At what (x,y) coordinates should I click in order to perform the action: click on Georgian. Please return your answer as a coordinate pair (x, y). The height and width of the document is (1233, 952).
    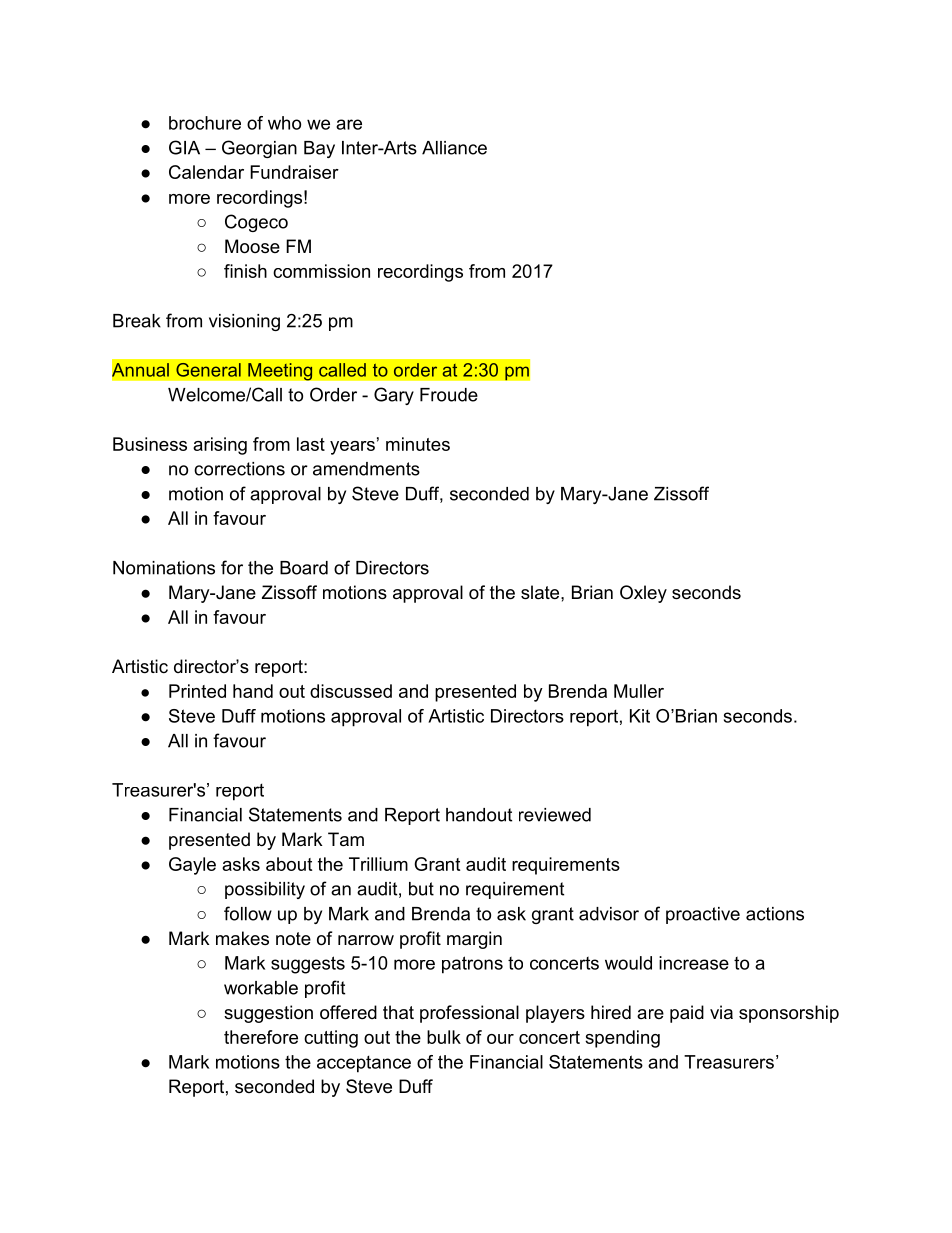
    Looking at the image, I should click on (259, 149).
